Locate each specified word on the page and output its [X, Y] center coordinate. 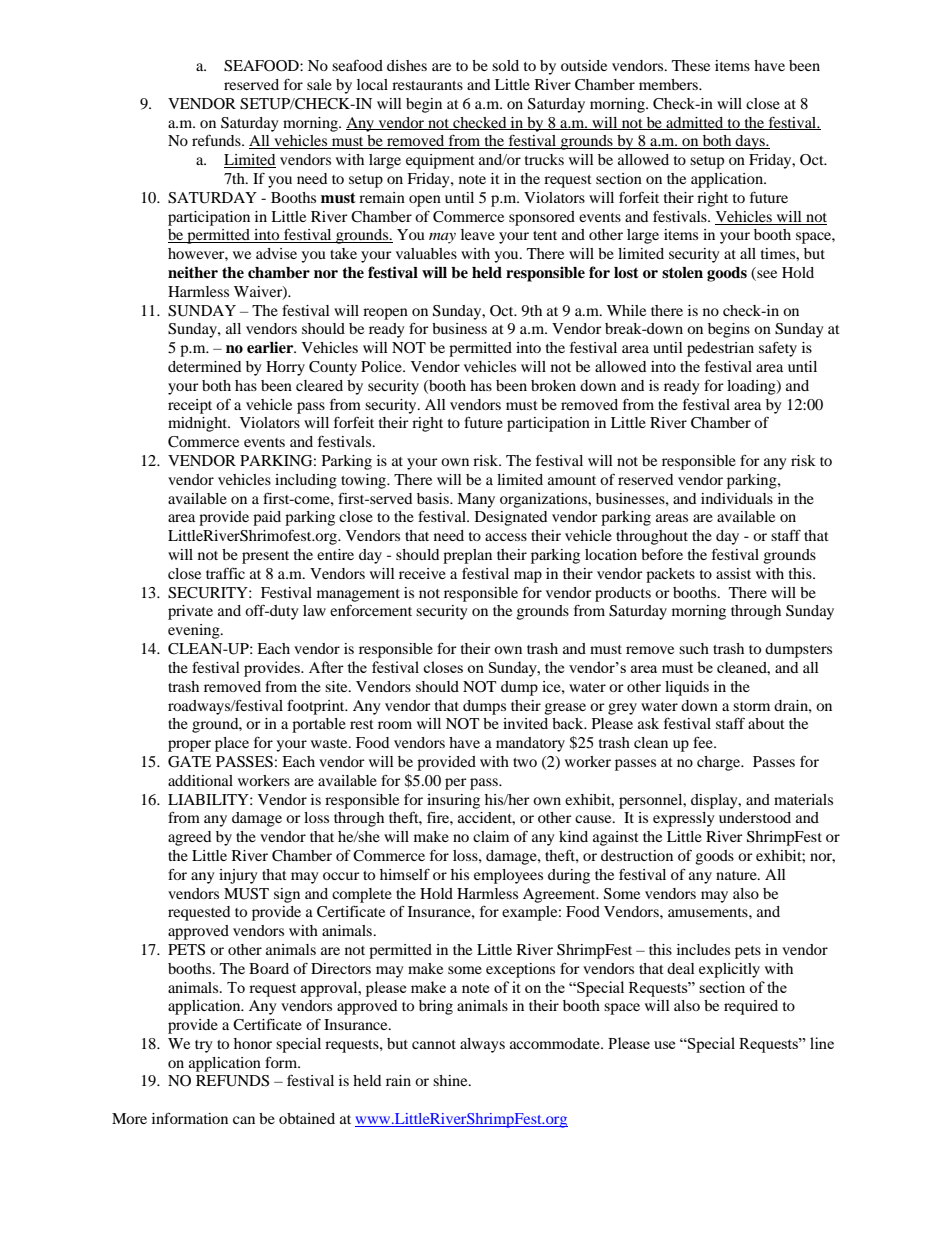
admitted [695, 123]
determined [204, 366]
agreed [189, 838]
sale [319, 84]
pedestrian [720, 349]
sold [505, 65]
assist [733, 573]
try [203, 1046]
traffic [225, 573]
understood [755, 817]
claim [491, 836]
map [528, 577]
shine [451, 1080]
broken [553, 385]
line [822, 1043]
